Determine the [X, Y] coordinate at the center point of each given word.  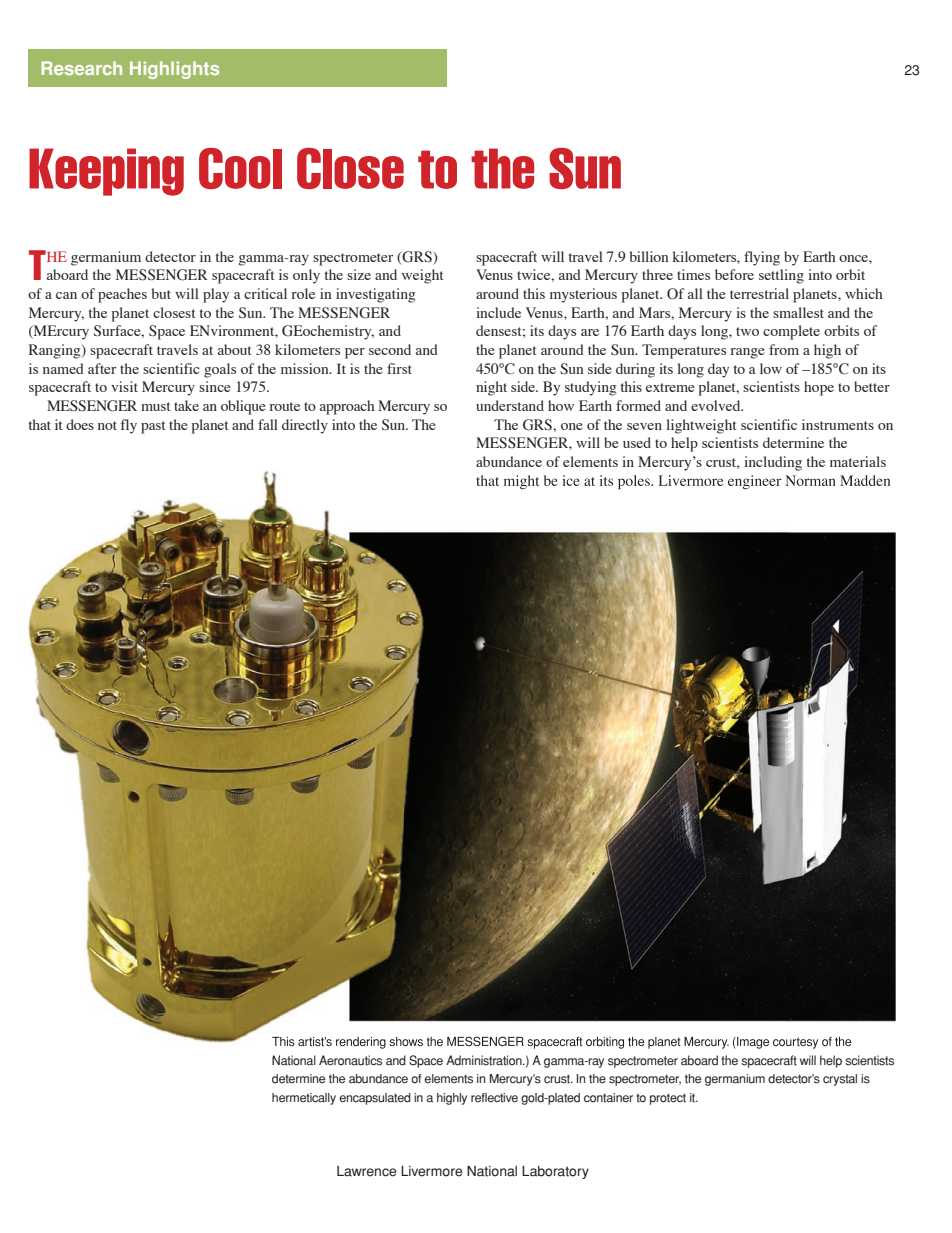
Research [81, 68]
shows [406, 1041]
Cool [240, 168]
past [153, 427]
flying [762, 258]
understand [510, 405]
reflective [494, 1098]
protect [668, 1099]
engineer [754, 482]
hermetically [304, 1099]
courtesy [795, 1043]
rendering [361, 1043]
